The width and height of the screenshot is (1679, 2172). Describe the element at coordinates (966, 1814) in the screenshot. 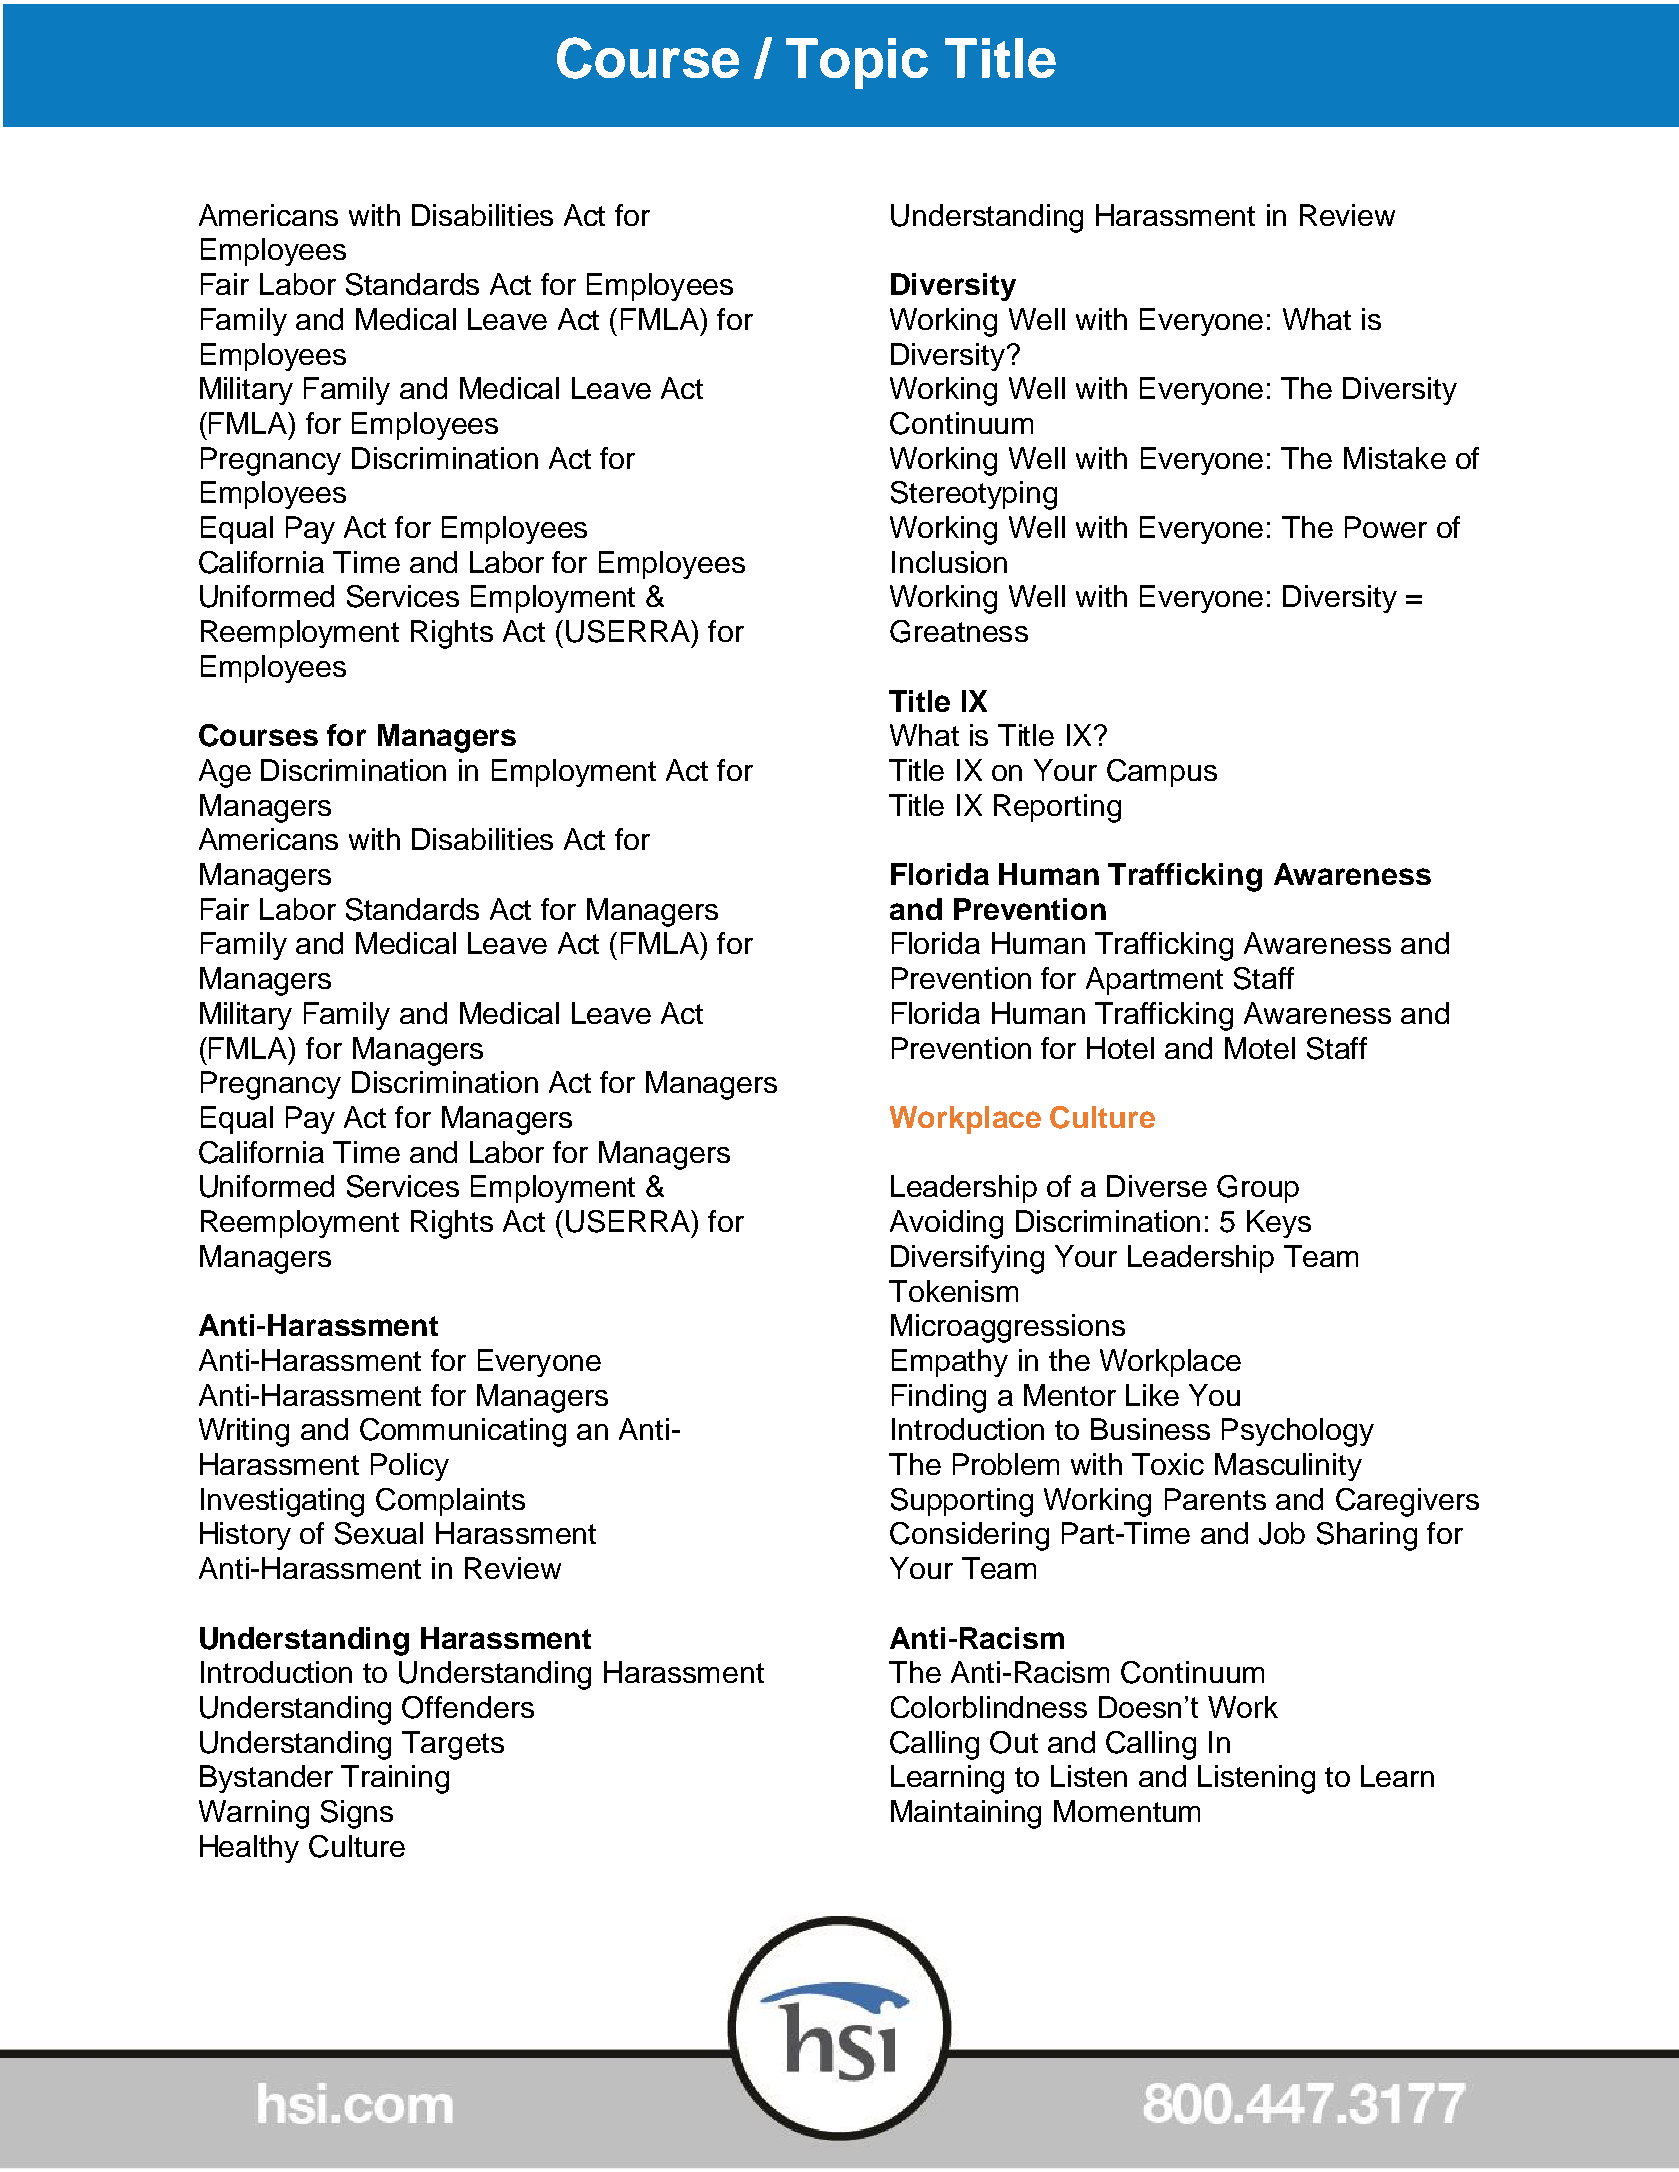

I see `Maintaining` at that location.
